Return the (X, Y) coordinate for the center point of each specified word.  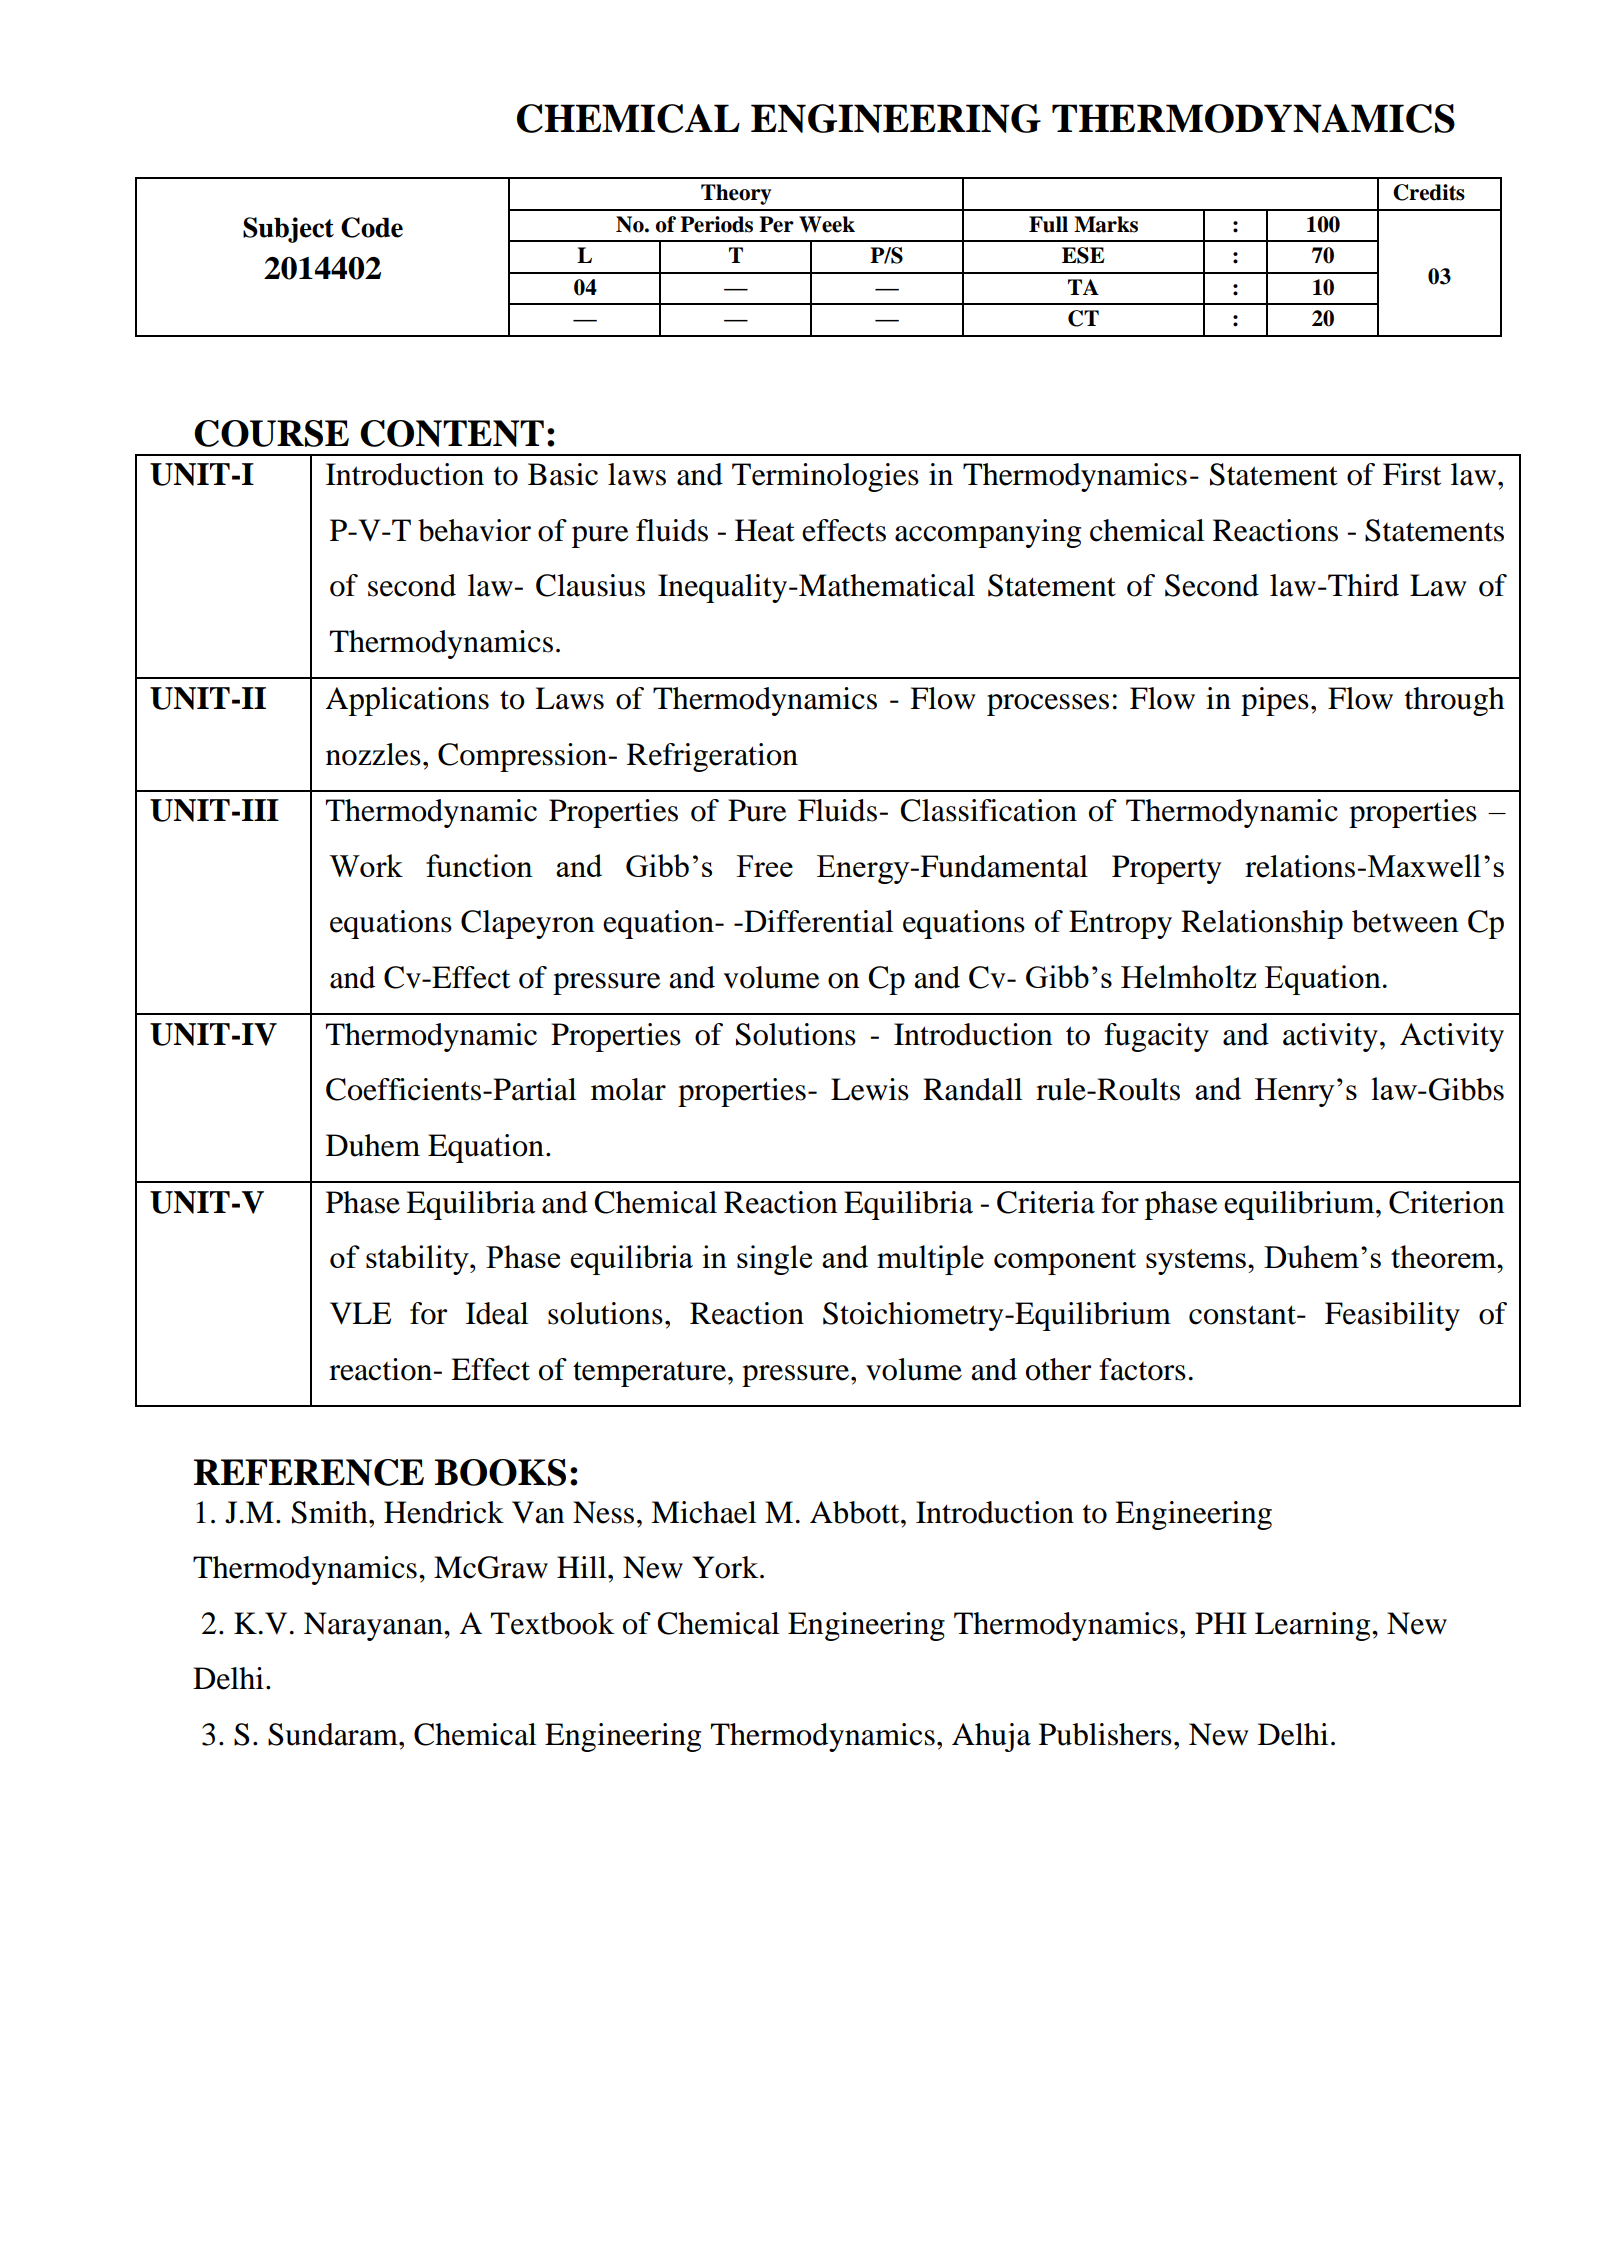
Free (765, 866)
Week (827, 224)
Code (372, 227)
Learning (1314, 1626)
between (1405, 921)
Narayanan (374, 1626)
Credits (1429, 192)
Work (366, 865)
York (726, 1567)
